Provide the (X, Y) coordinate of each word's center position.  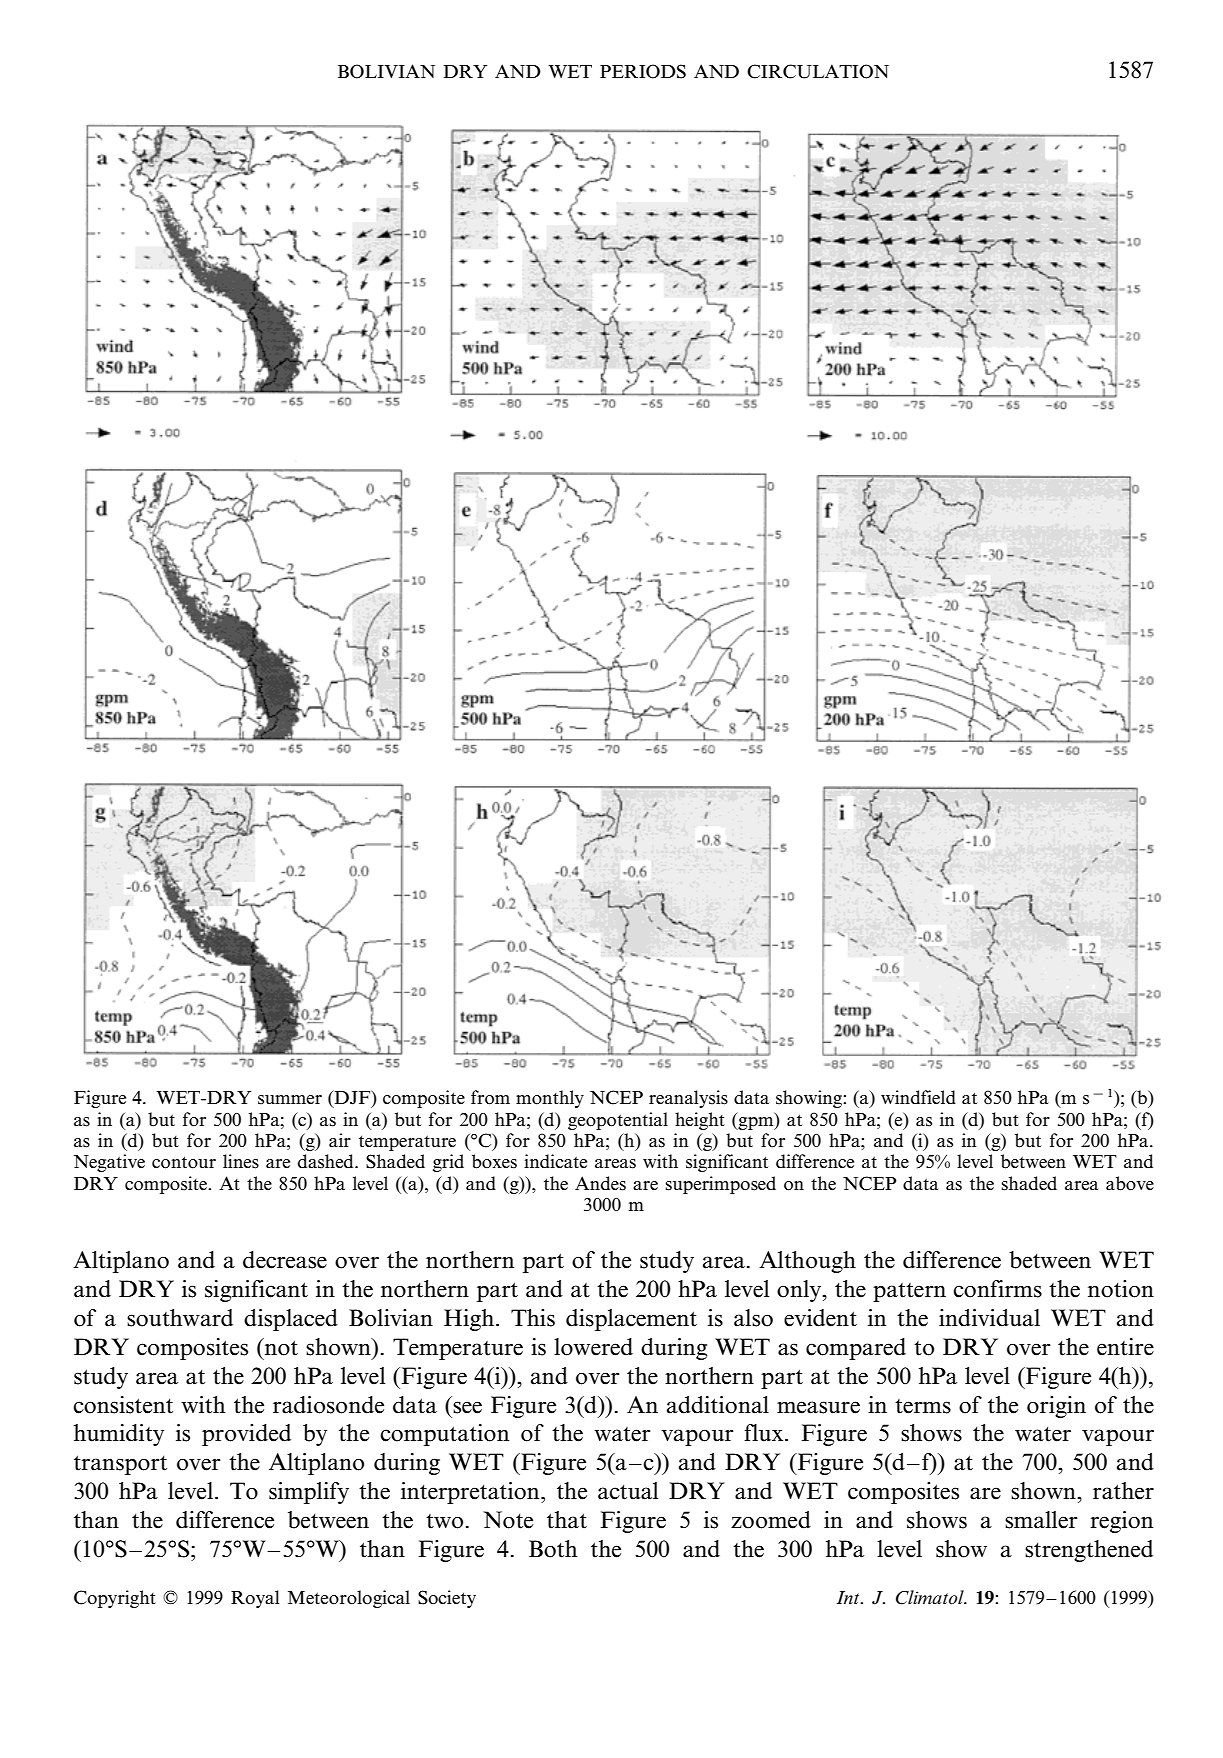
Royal (255, 1599)
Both (553, 1549)
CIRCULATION (818, 71)
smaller (1041, 1520)
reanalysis (688, 1099)
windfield (918, 1097)
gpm (756, 1122)
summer (290, 1100)
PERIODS (643, 71)
